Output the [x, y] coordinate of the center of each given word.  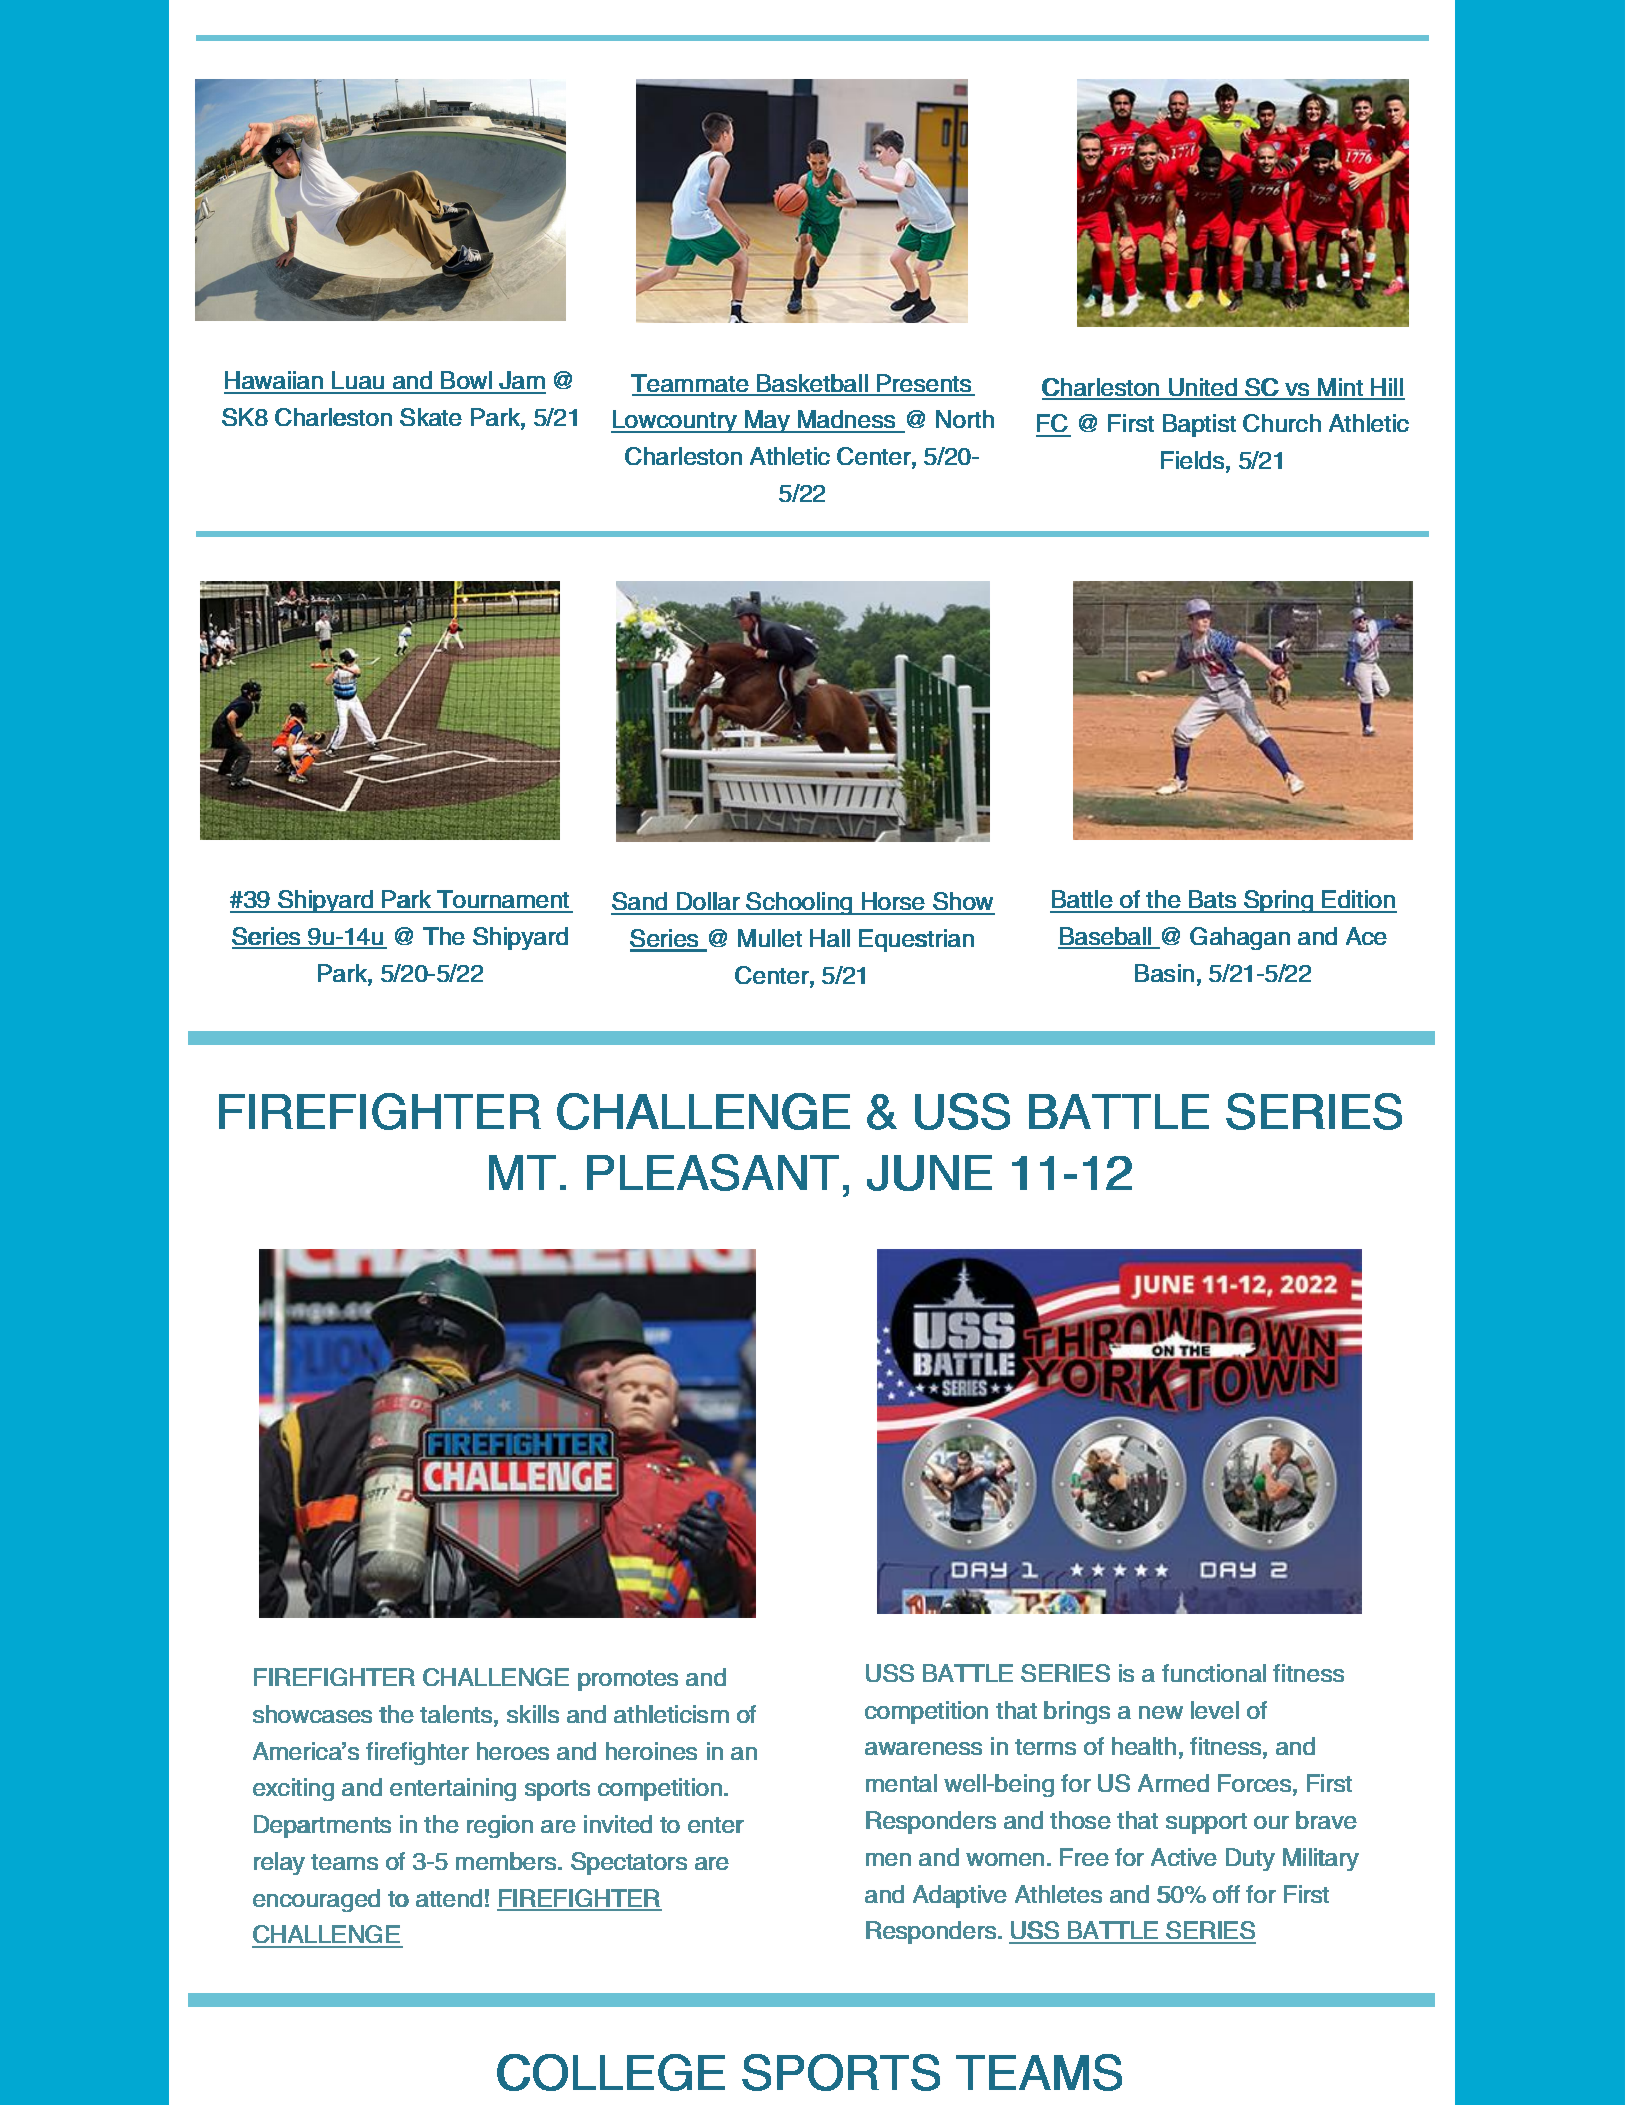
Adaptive [960, 1896]
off [1226, 1894]
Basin [1164, 973]
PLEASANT [713, 1172]
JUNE [929, 1173]
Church [1282, 423]
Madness [846, 421]
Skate [431, 417]
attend [449, 1898]
